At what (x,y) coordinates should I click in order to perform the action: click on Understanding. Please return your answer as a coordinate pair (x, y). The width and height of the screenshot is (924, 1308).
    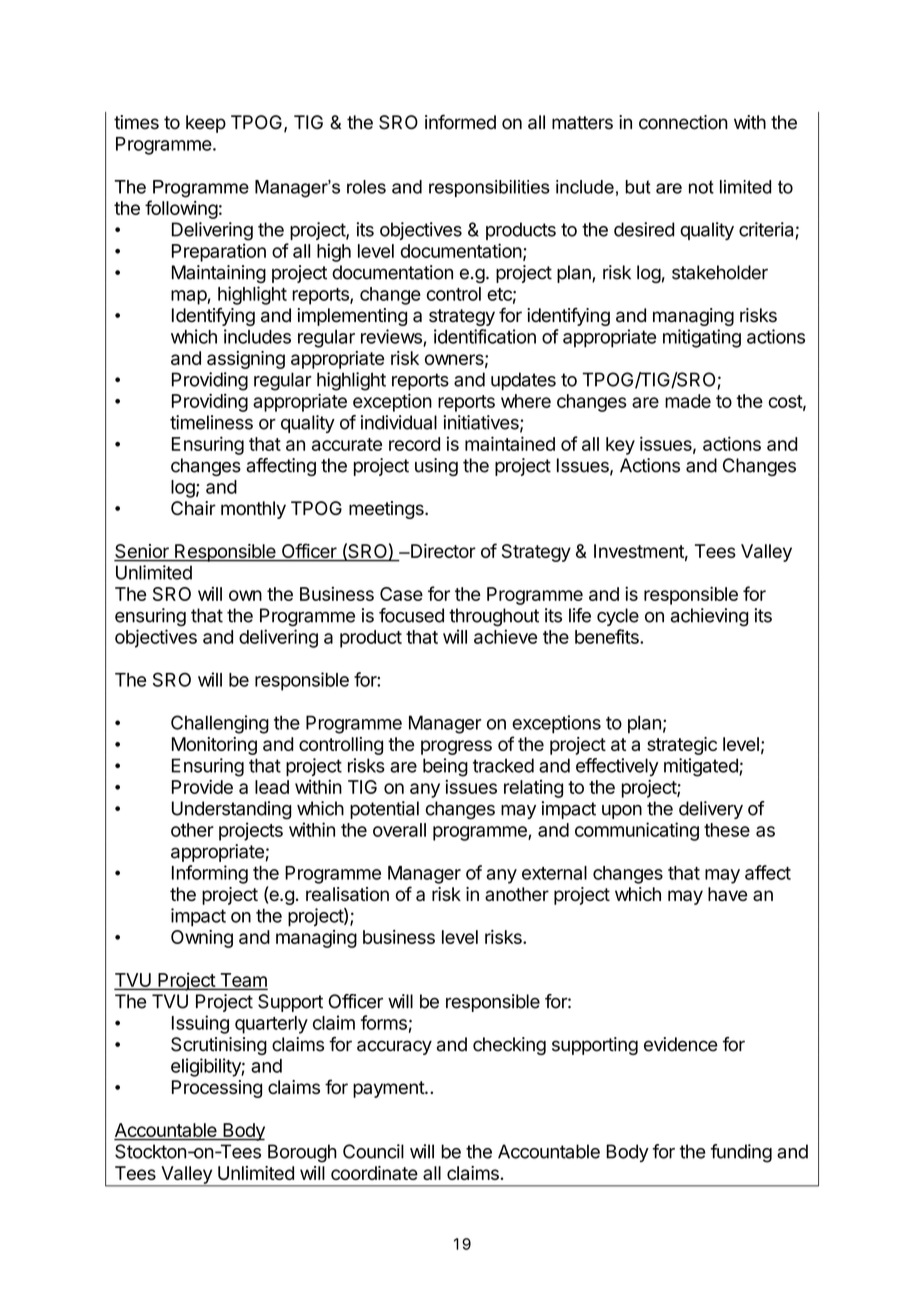
    Looking at the image, I should click on (232, 810).
